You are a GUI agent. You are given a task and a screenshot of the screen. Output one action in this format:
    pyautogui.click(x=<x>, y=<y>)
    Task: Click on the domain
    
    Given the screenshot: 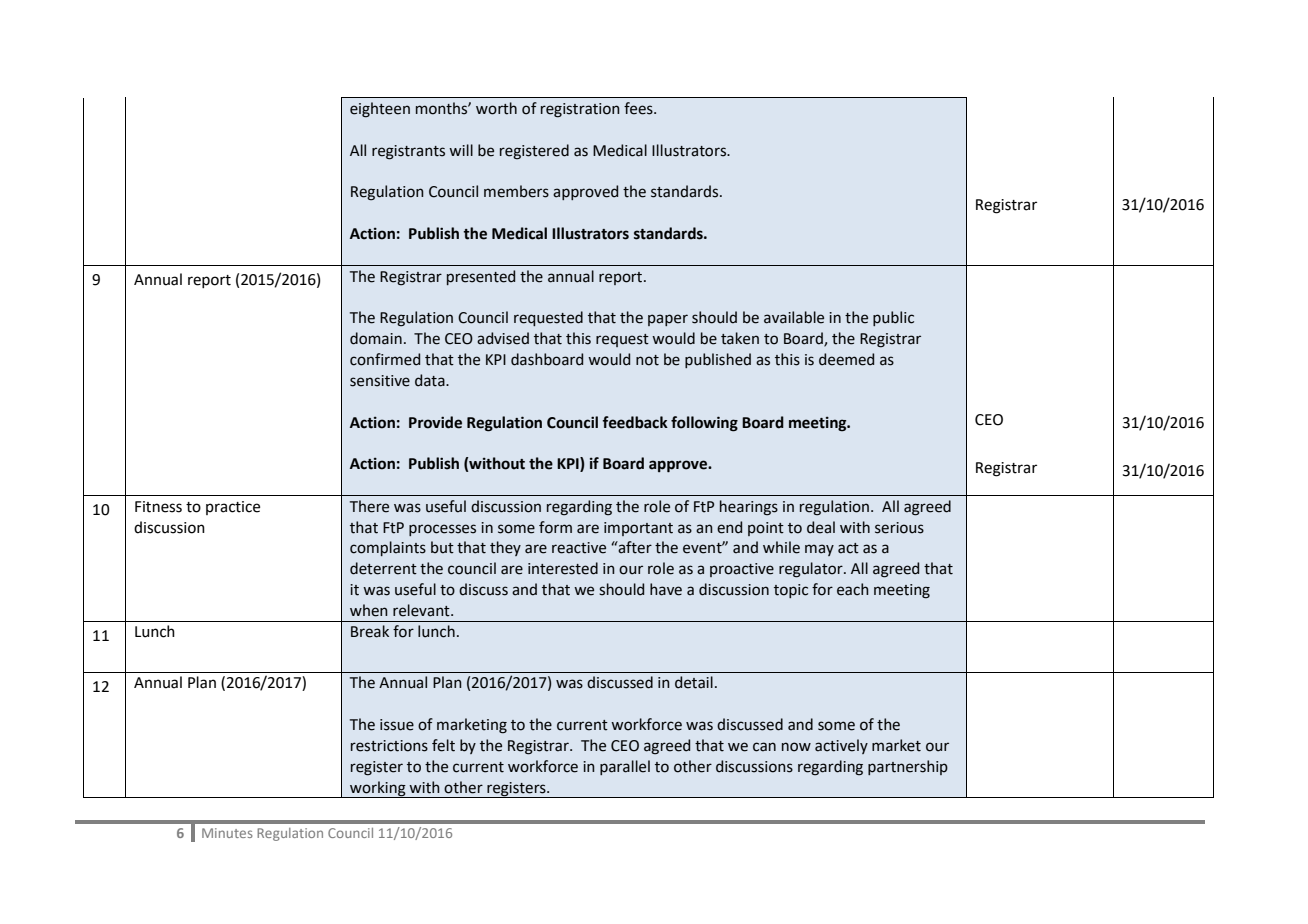 What is the action you would take?
    pyautogui.click(x=376, y=338)
